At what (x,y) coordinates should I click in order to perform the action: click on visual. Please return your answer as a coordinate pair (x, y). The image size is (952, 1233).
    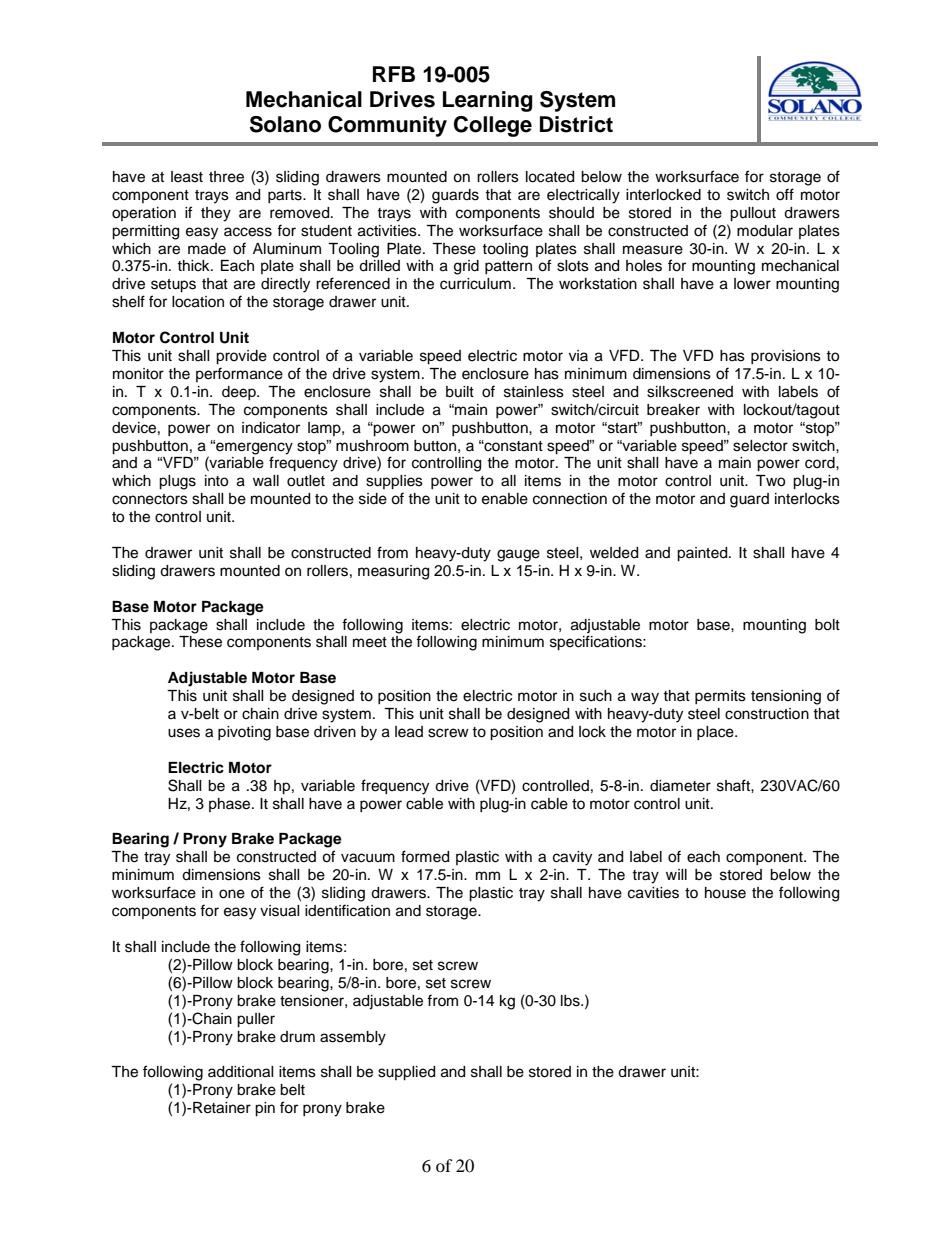
    Looking at the image, I should click on (280, 911).
